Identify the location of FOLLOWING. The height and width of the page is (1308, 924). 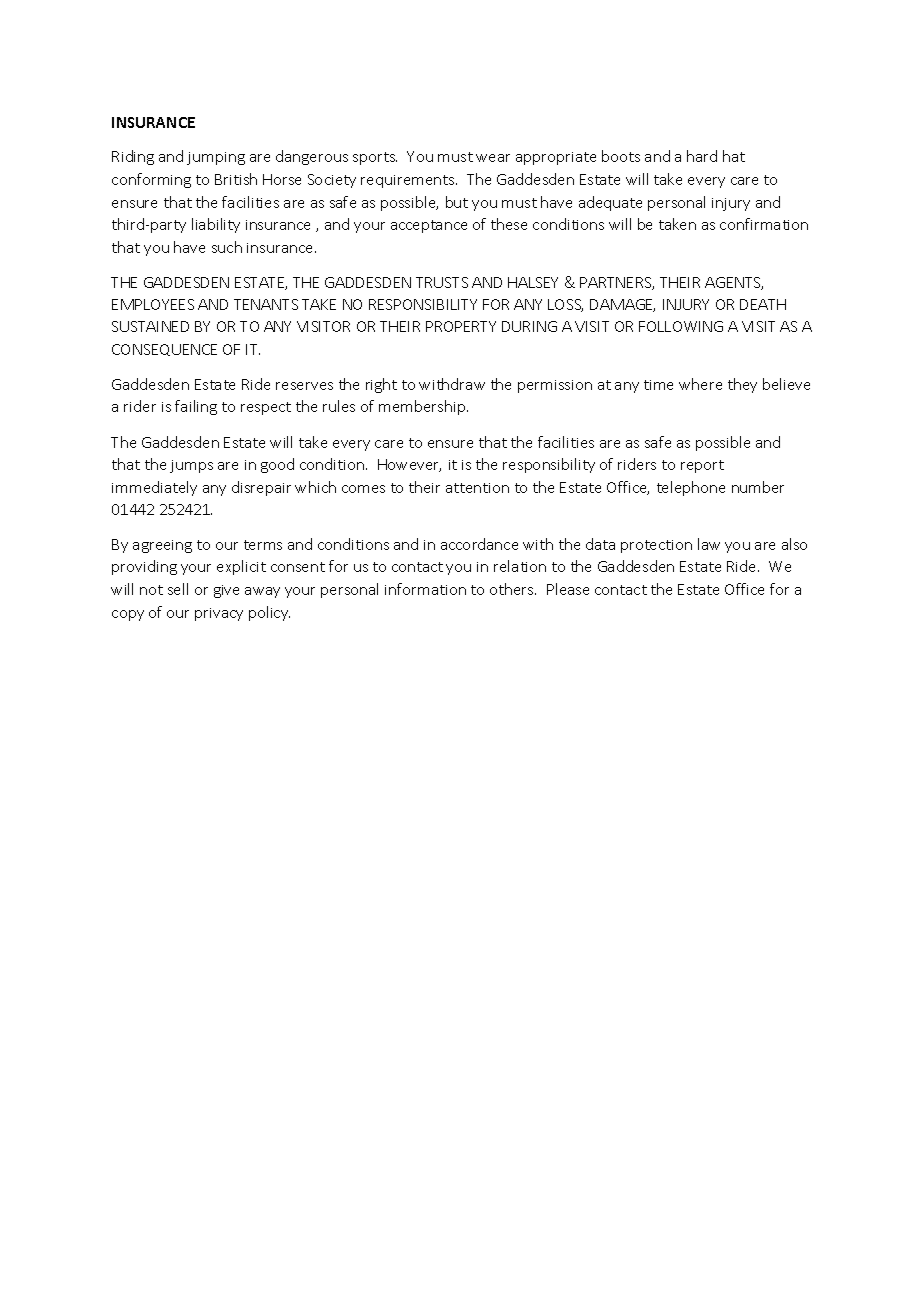
(681, 326).
